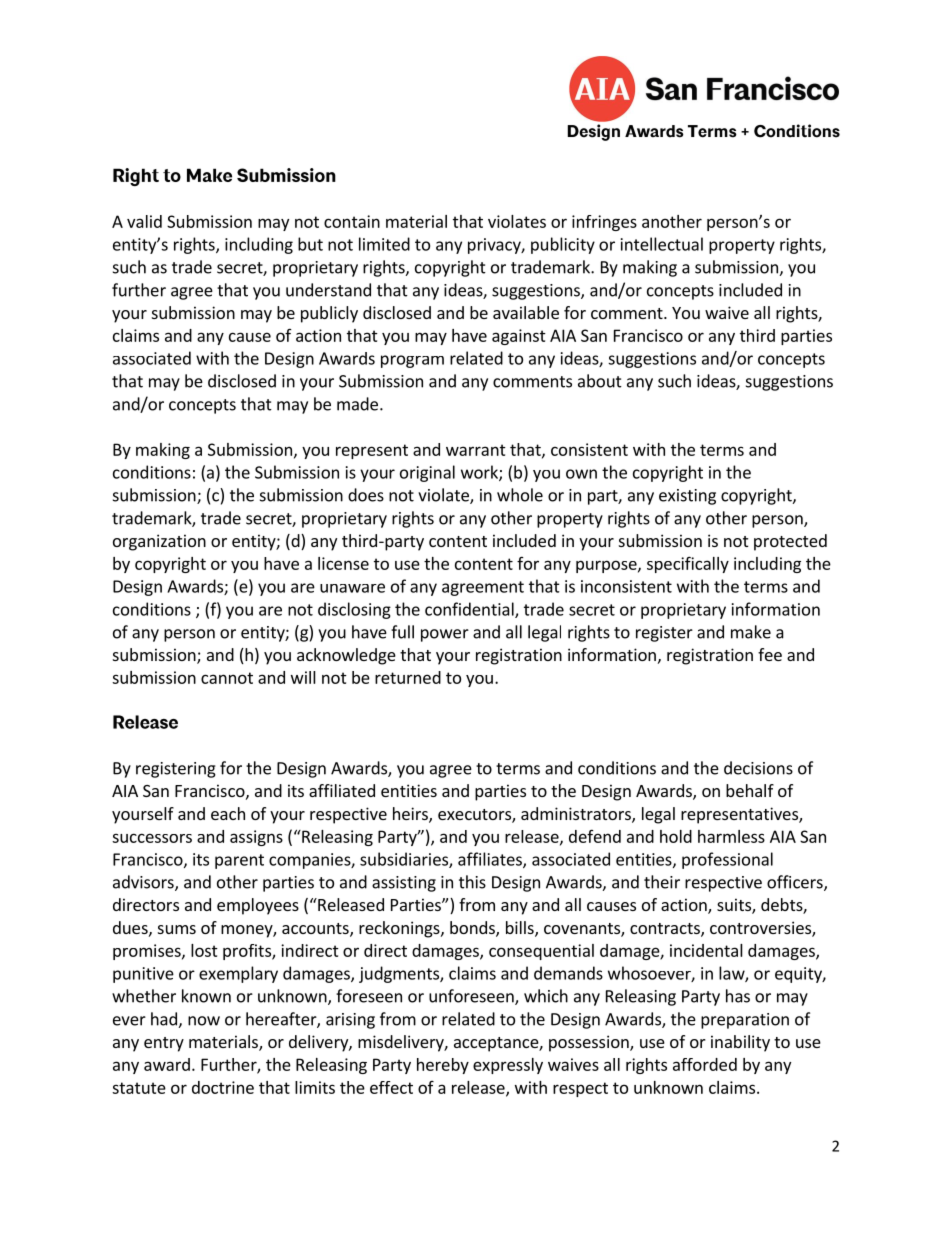  What do you see at coordinates (228, 813) in the document?
I see `each` at bounding box center [228, 813].
